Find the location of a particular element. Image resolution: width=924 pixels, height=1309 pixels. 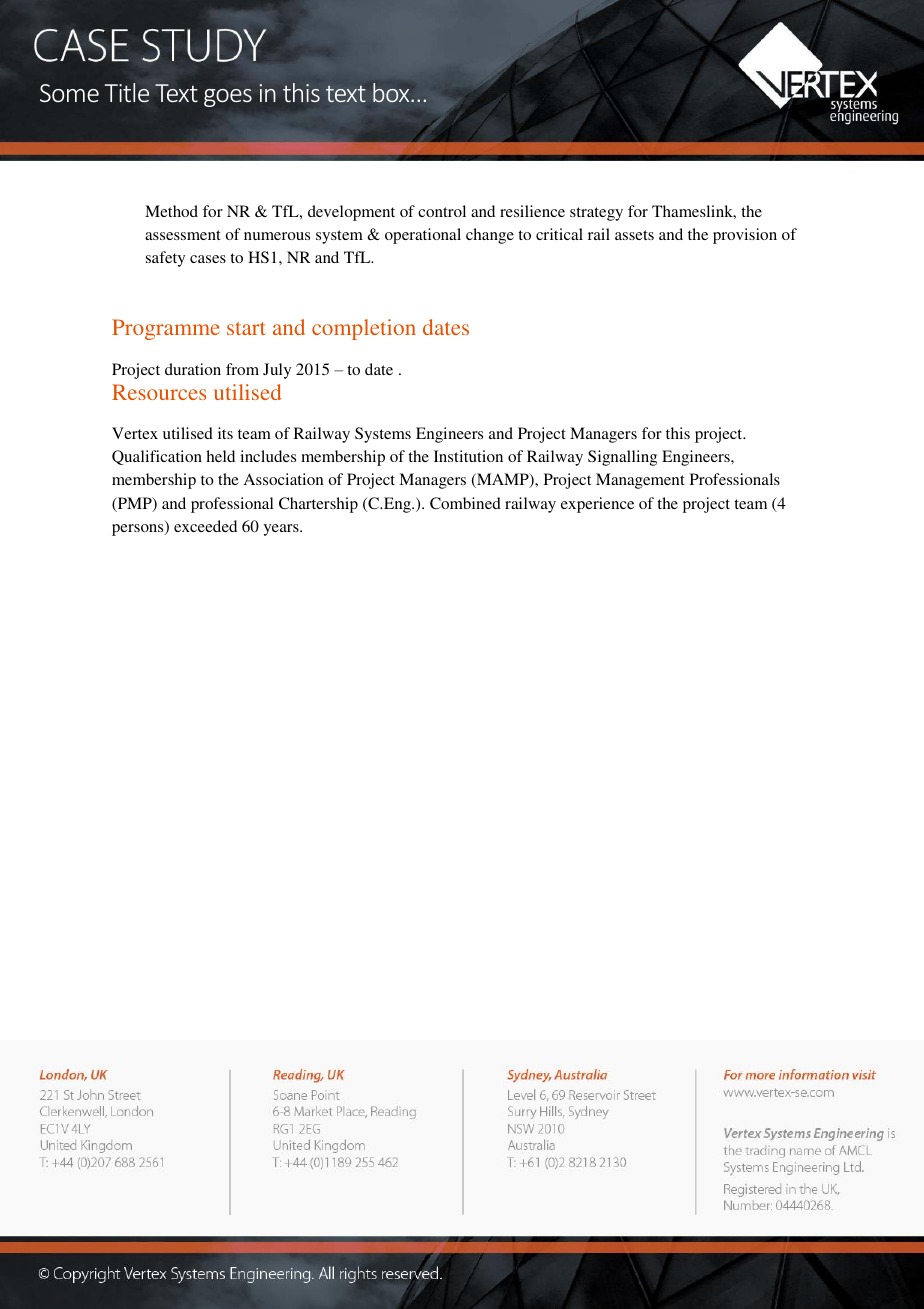

box is located at coordinates (392, 92).
